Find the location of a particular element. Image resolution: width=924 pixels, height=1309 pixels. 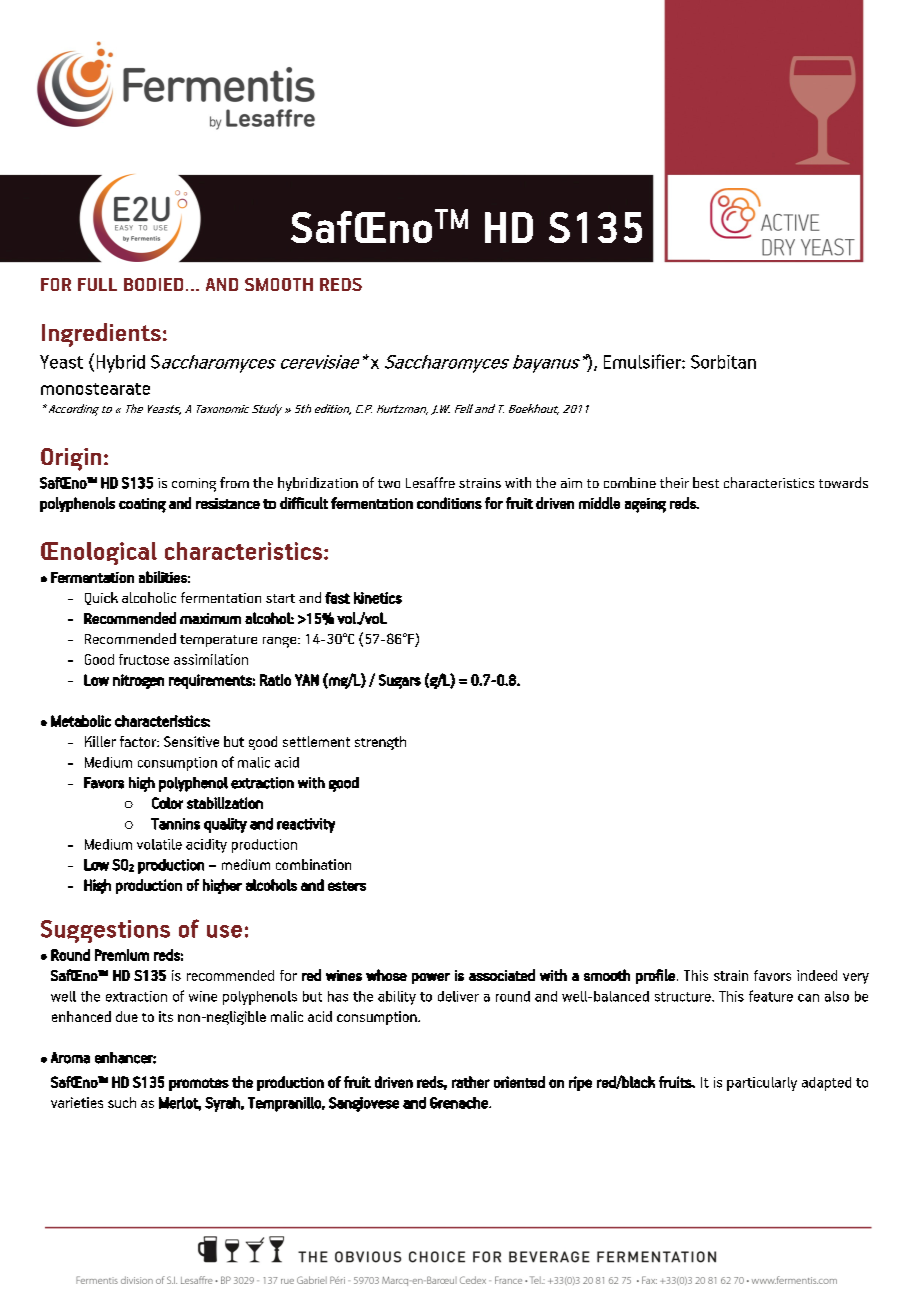

particularly is located at coordinates (762, 1084).
